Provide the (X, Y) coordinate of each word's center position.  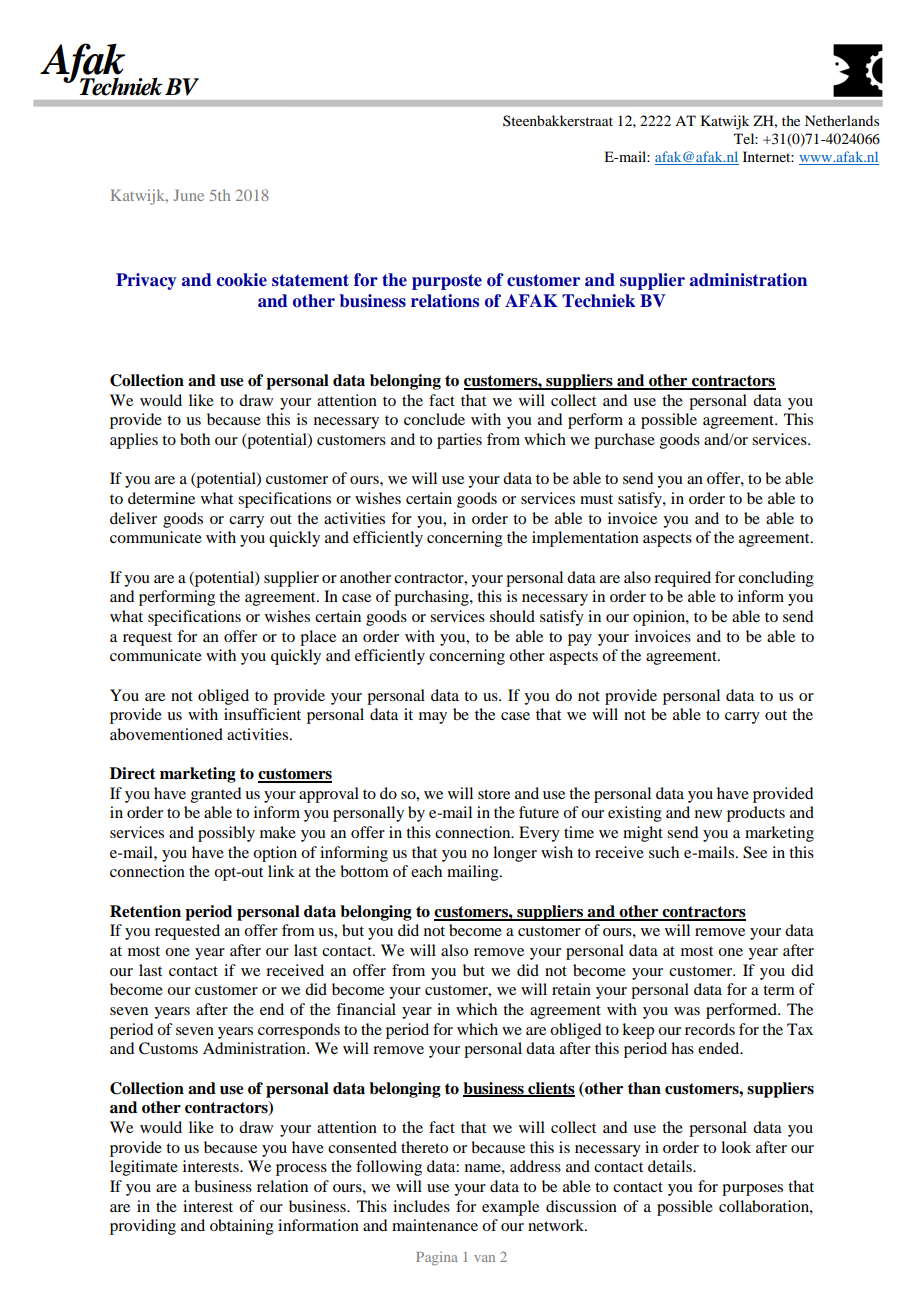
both (195, 439)
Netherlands (842, 120)
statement (310, 280)
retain (571, 989)
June (189, 195)
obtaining (242, 1227)
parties (459, 441)
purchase (624, 441)
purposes (752, 1190)
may (433, 718)
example (510, 1208)
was (687, 1011)
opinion (660, 618)
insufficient (262, 714)
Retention (145, 911)
